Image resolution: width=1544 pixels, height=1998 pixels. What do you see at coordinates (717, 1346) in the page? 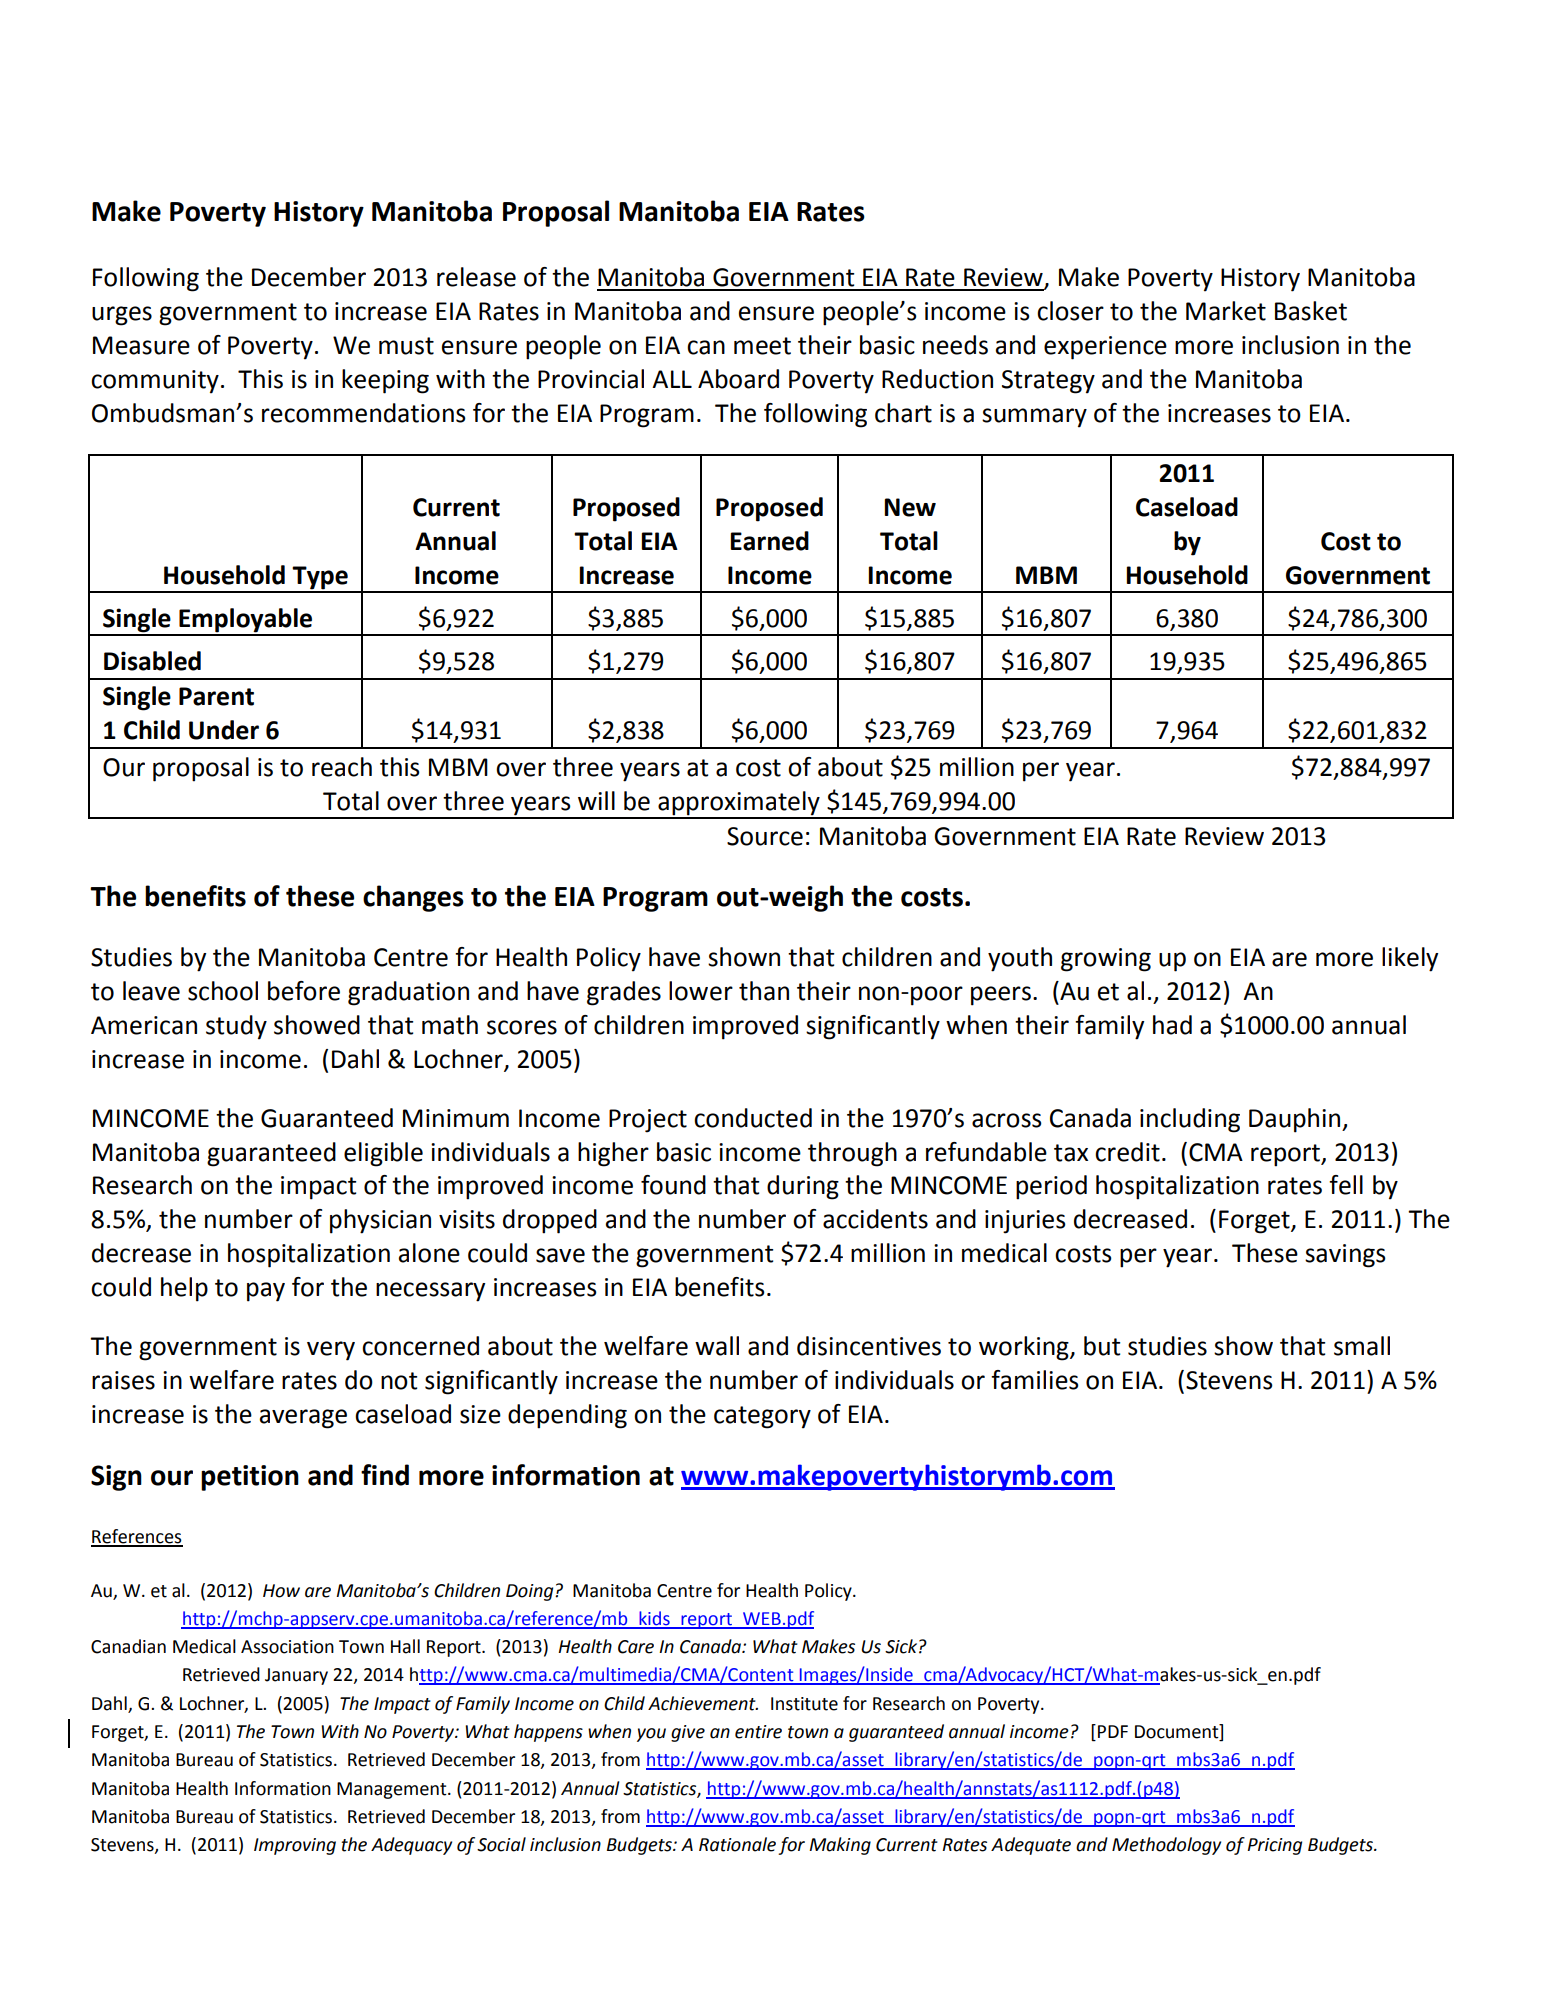
I see `wall` at bounding box center [717, 1346].
